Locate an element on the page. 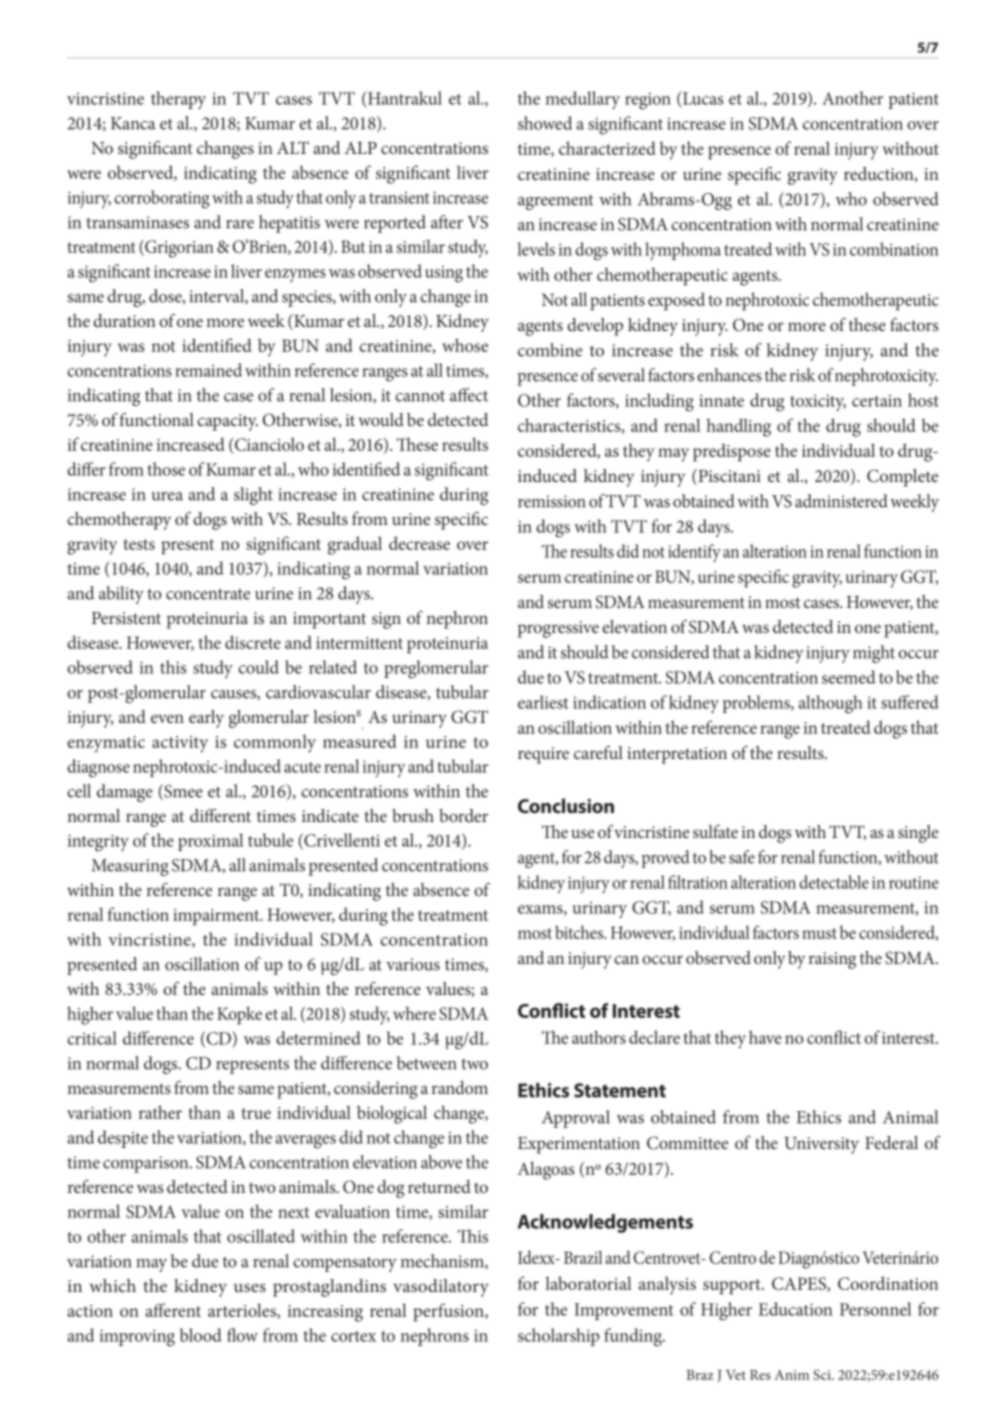 The height and width of the page is (1423, 1006). must is located at coordinates (819, 933).
